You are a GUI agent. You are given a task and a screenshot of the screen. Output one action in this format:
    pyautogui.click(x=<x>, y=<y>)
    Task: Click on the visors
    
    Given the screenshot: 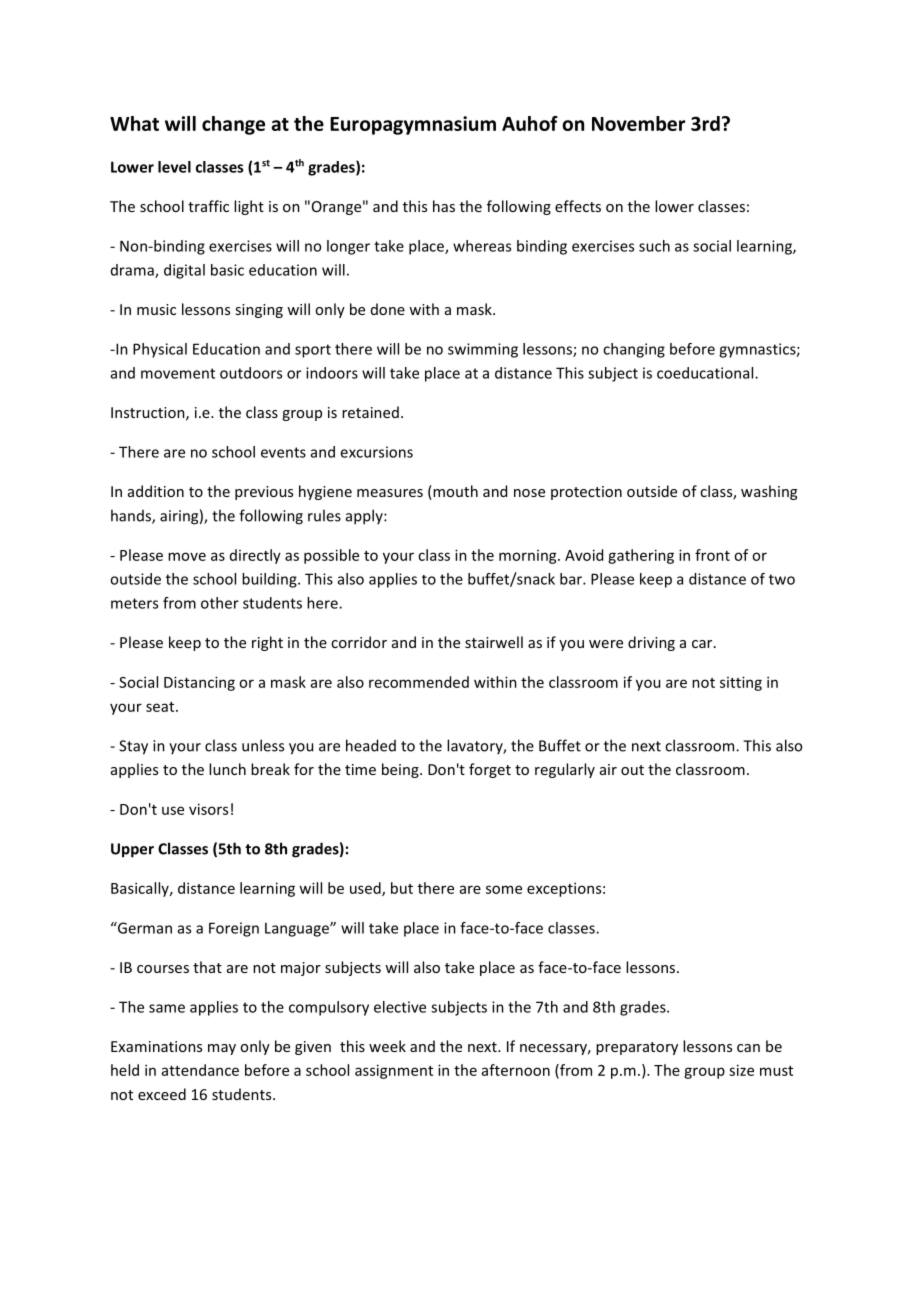 What is the action you would take?
    pyautogui.click(x=208, y=809)
